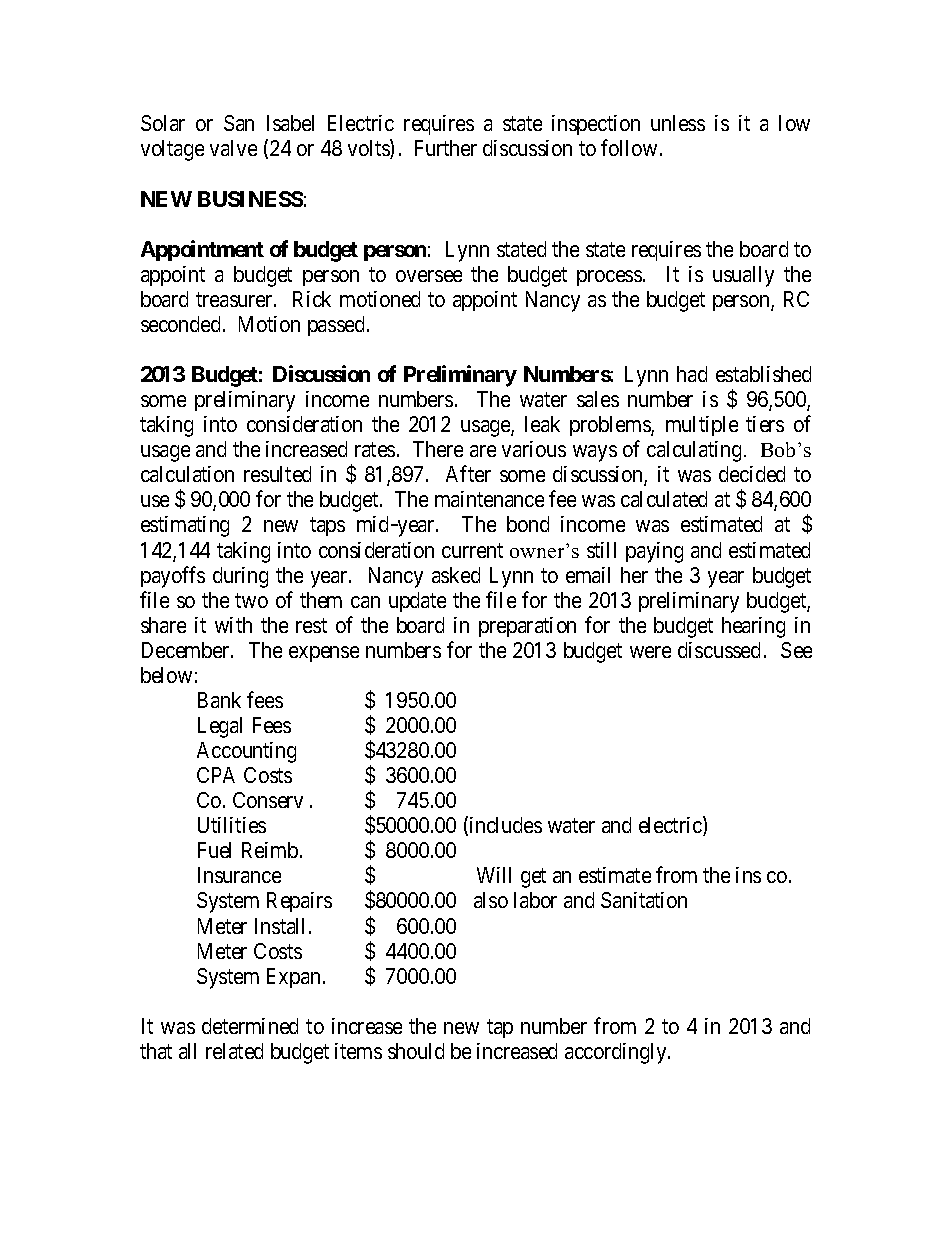 Image resolution: width=952 pixels, height=1233 pixels. Describe the element at coordinates (233, 148) in the screenshot. I see `valve` at that location.
